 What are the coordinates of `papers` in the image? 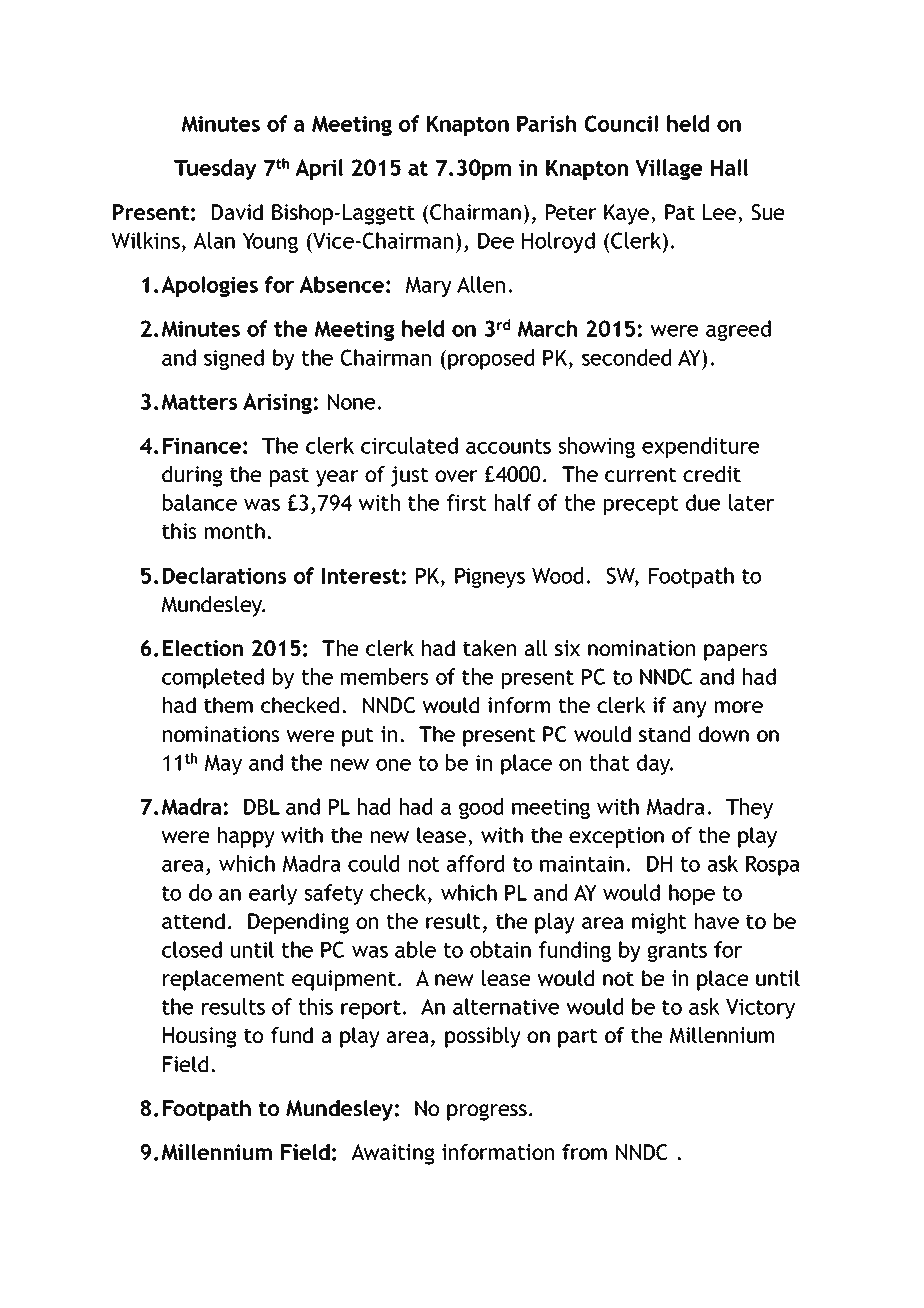 It's located at (735, 652).
